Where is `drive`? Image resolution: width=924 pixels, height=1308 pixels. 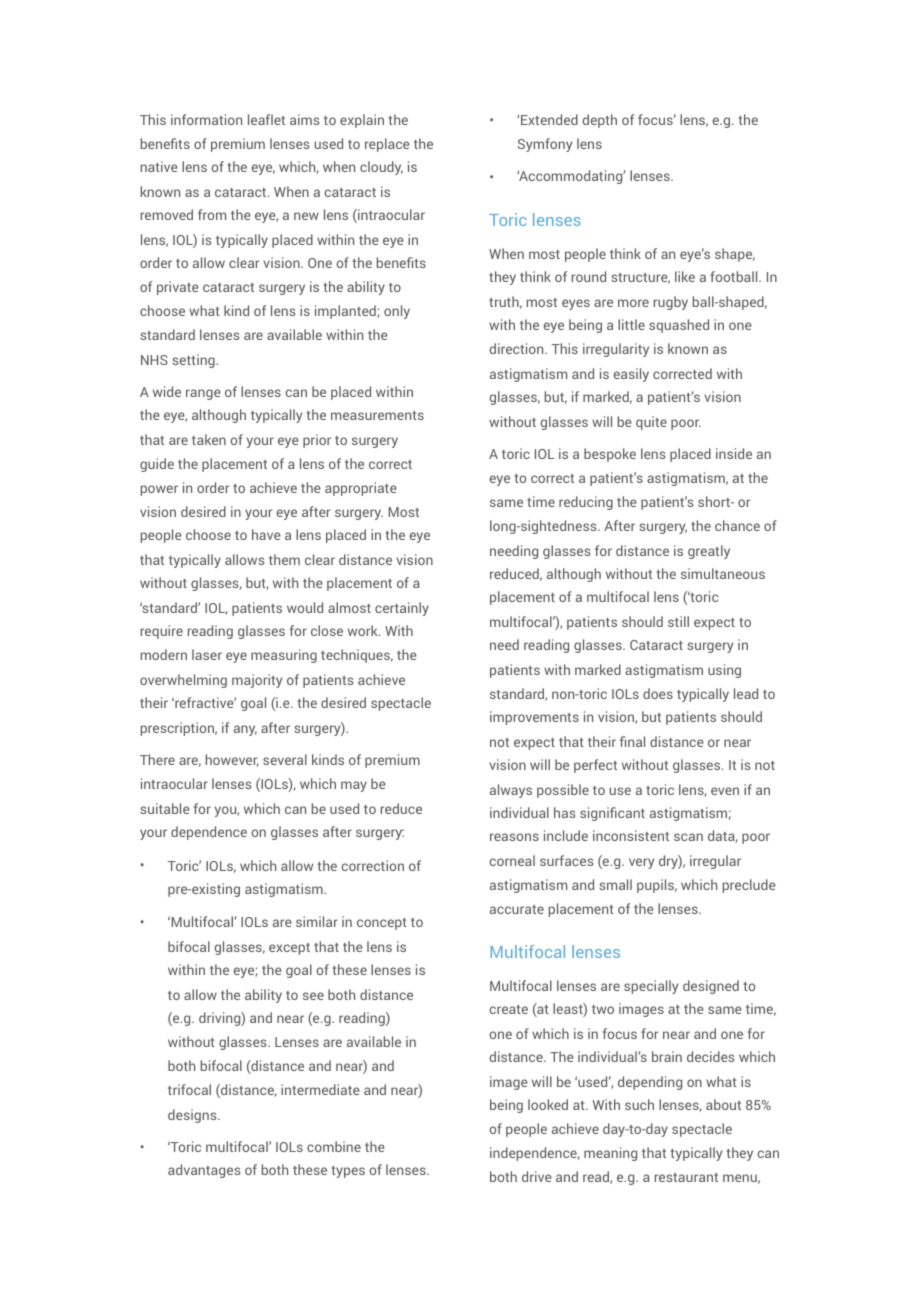
drive is located at coordinates (537, 1176).
